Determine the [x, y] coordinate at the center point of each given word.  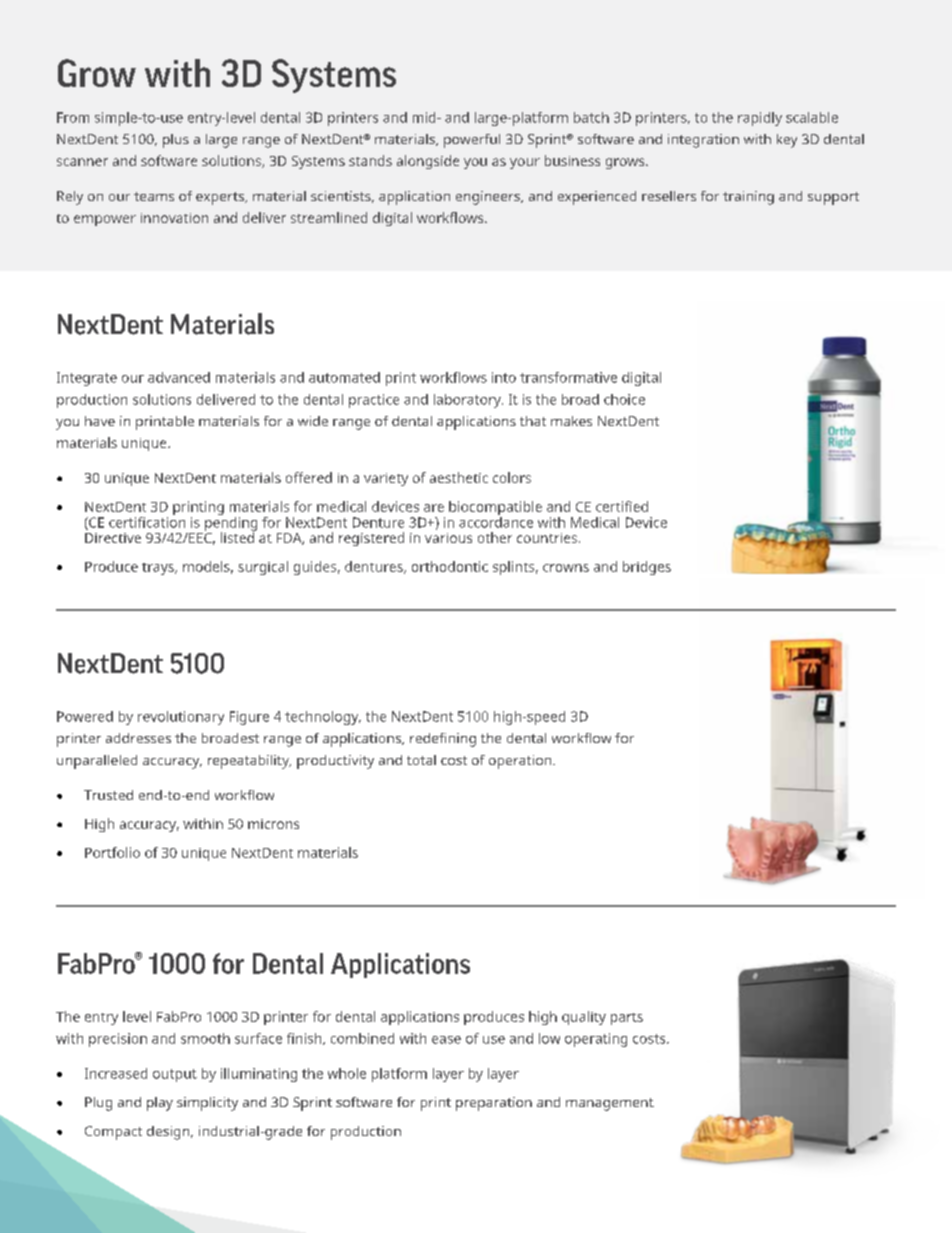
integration [703, 141]
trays [159, 569]
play [160, 1104]
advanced [179, 377]
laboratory [468, 401]
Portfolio [112, 852]
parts [627, 1019]
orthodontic [450, 566]
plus [176, 141]
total [421, 760]
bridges [647, 568]
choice [624, 399]
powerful [472, 141]
